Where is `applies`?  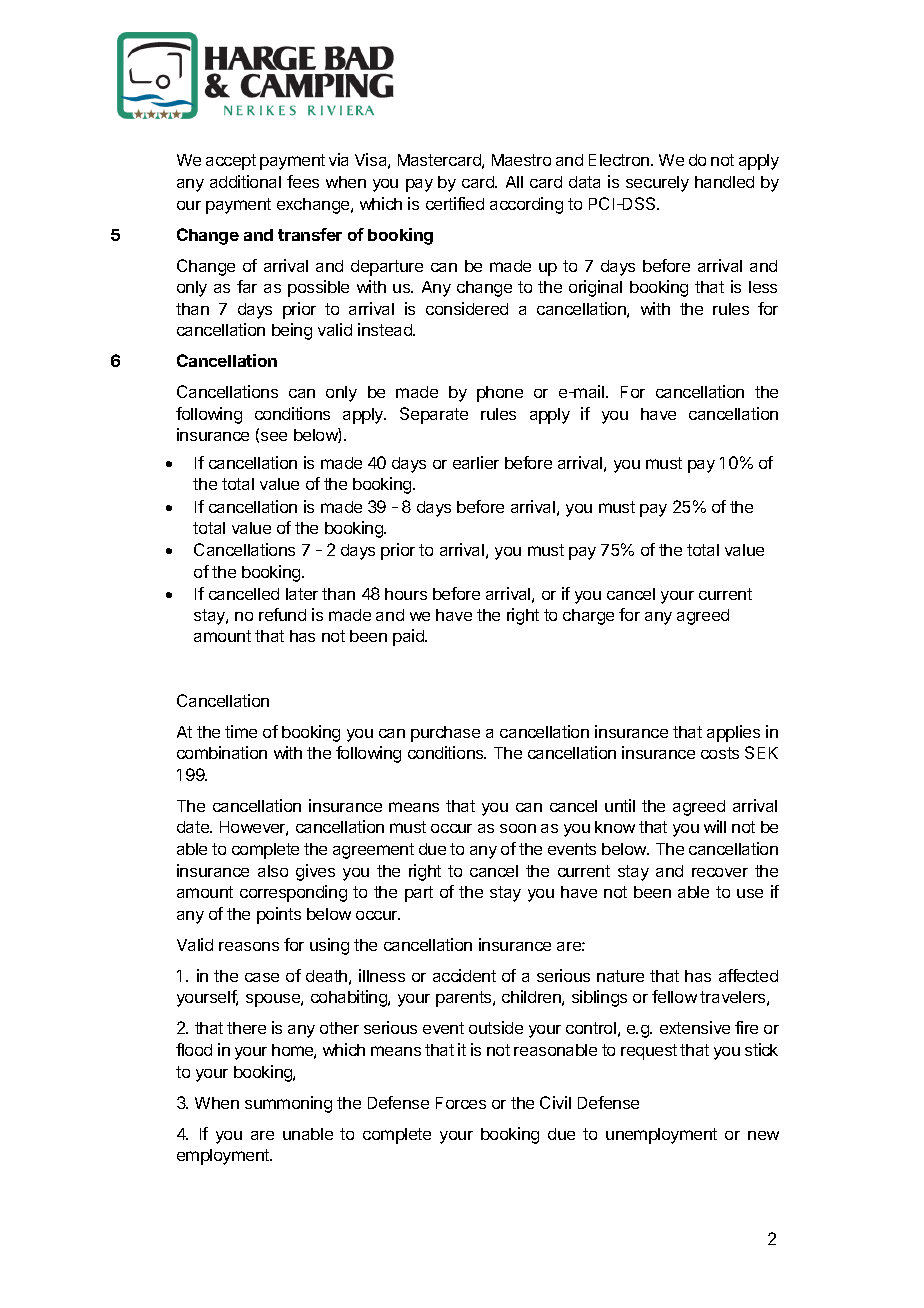 applies is located at coordinates (733, 733).
